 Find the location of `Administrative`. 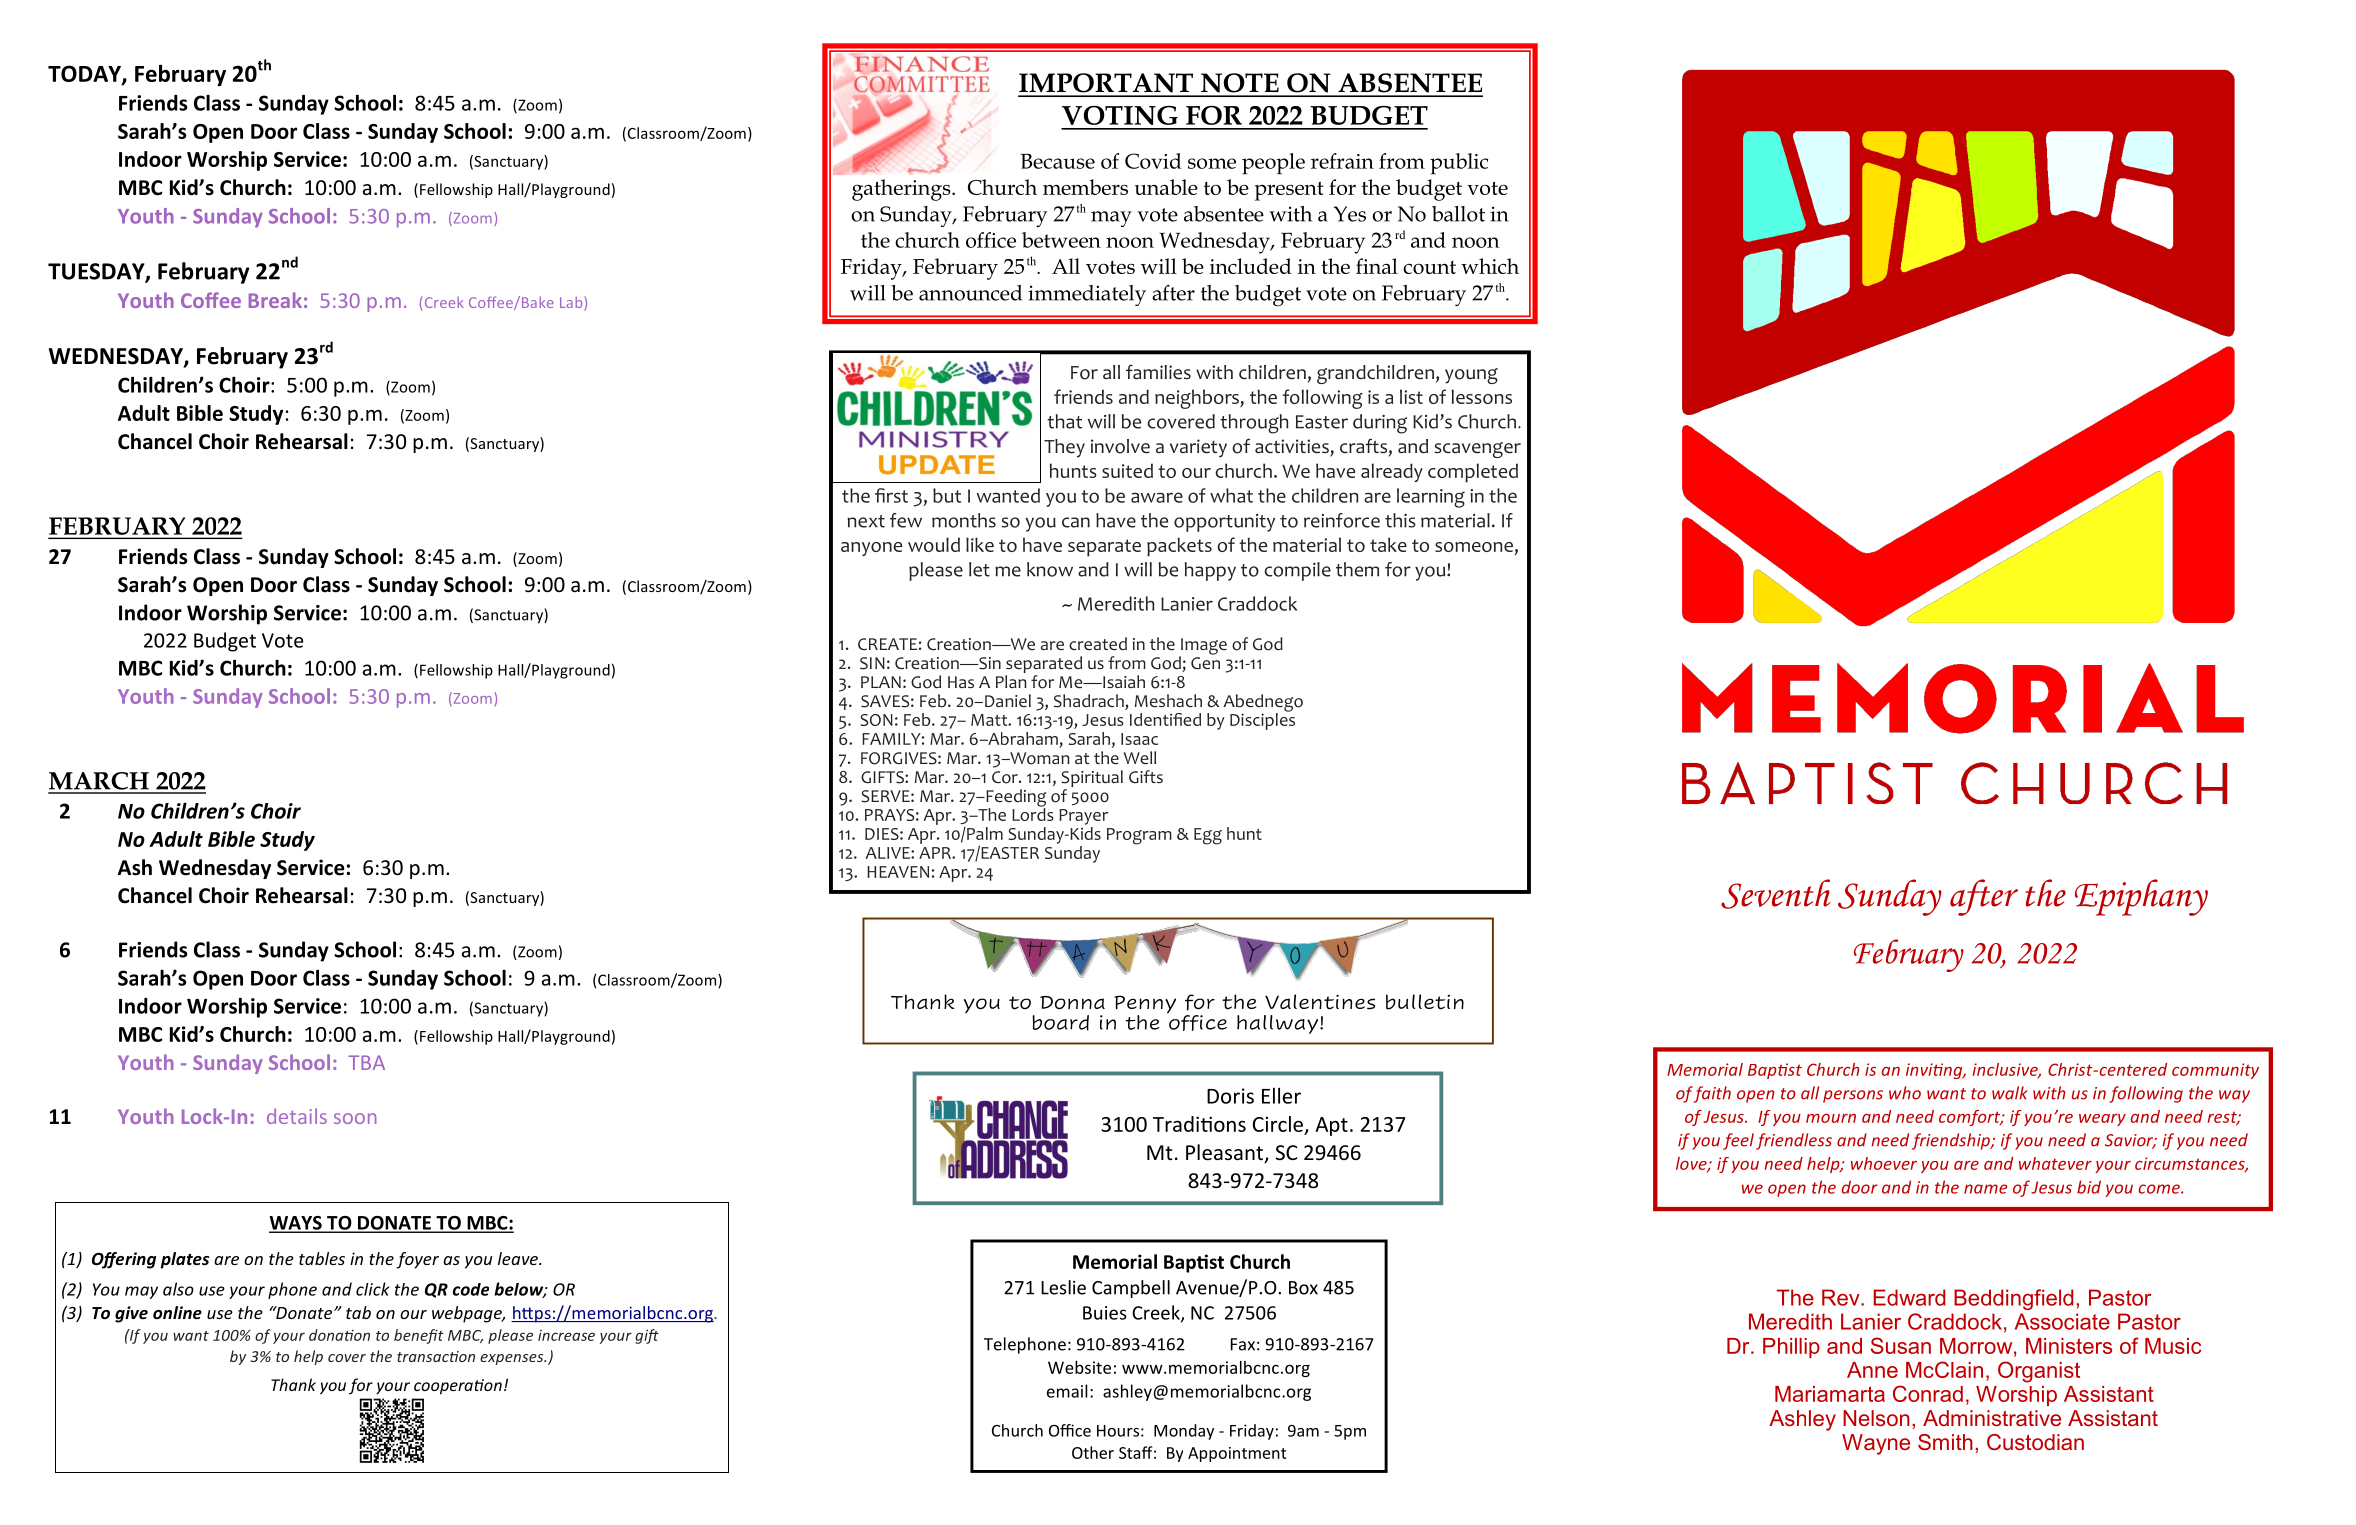

Administrative is located at coordinates (1992, 1418).
